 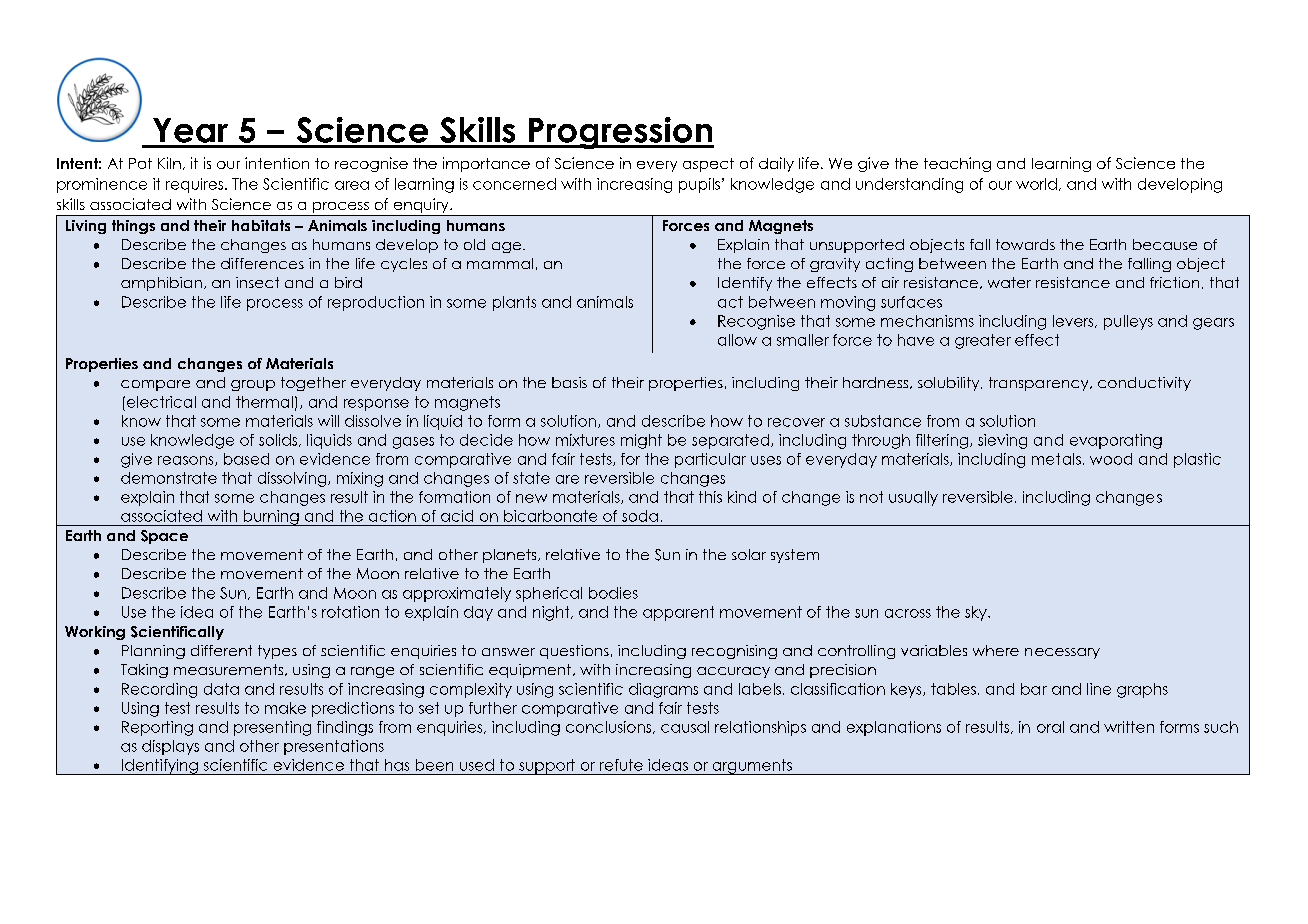 What do you see at coordinates (169, 163) in the screenshot?
I see `Kiln` at bounding box center [169, 163].
